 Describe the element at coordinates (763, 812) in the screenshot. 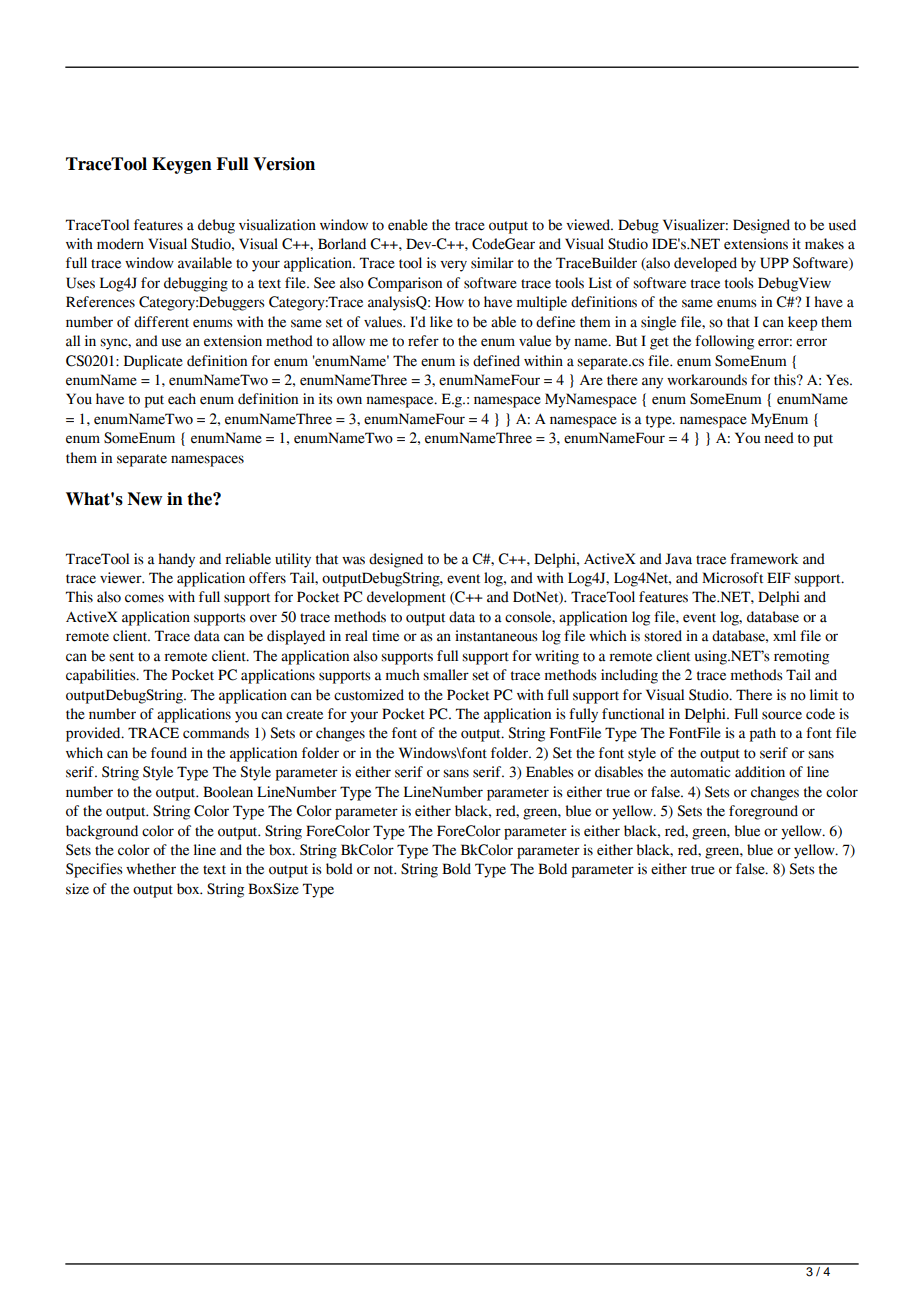

I see `foreground` at that location.
